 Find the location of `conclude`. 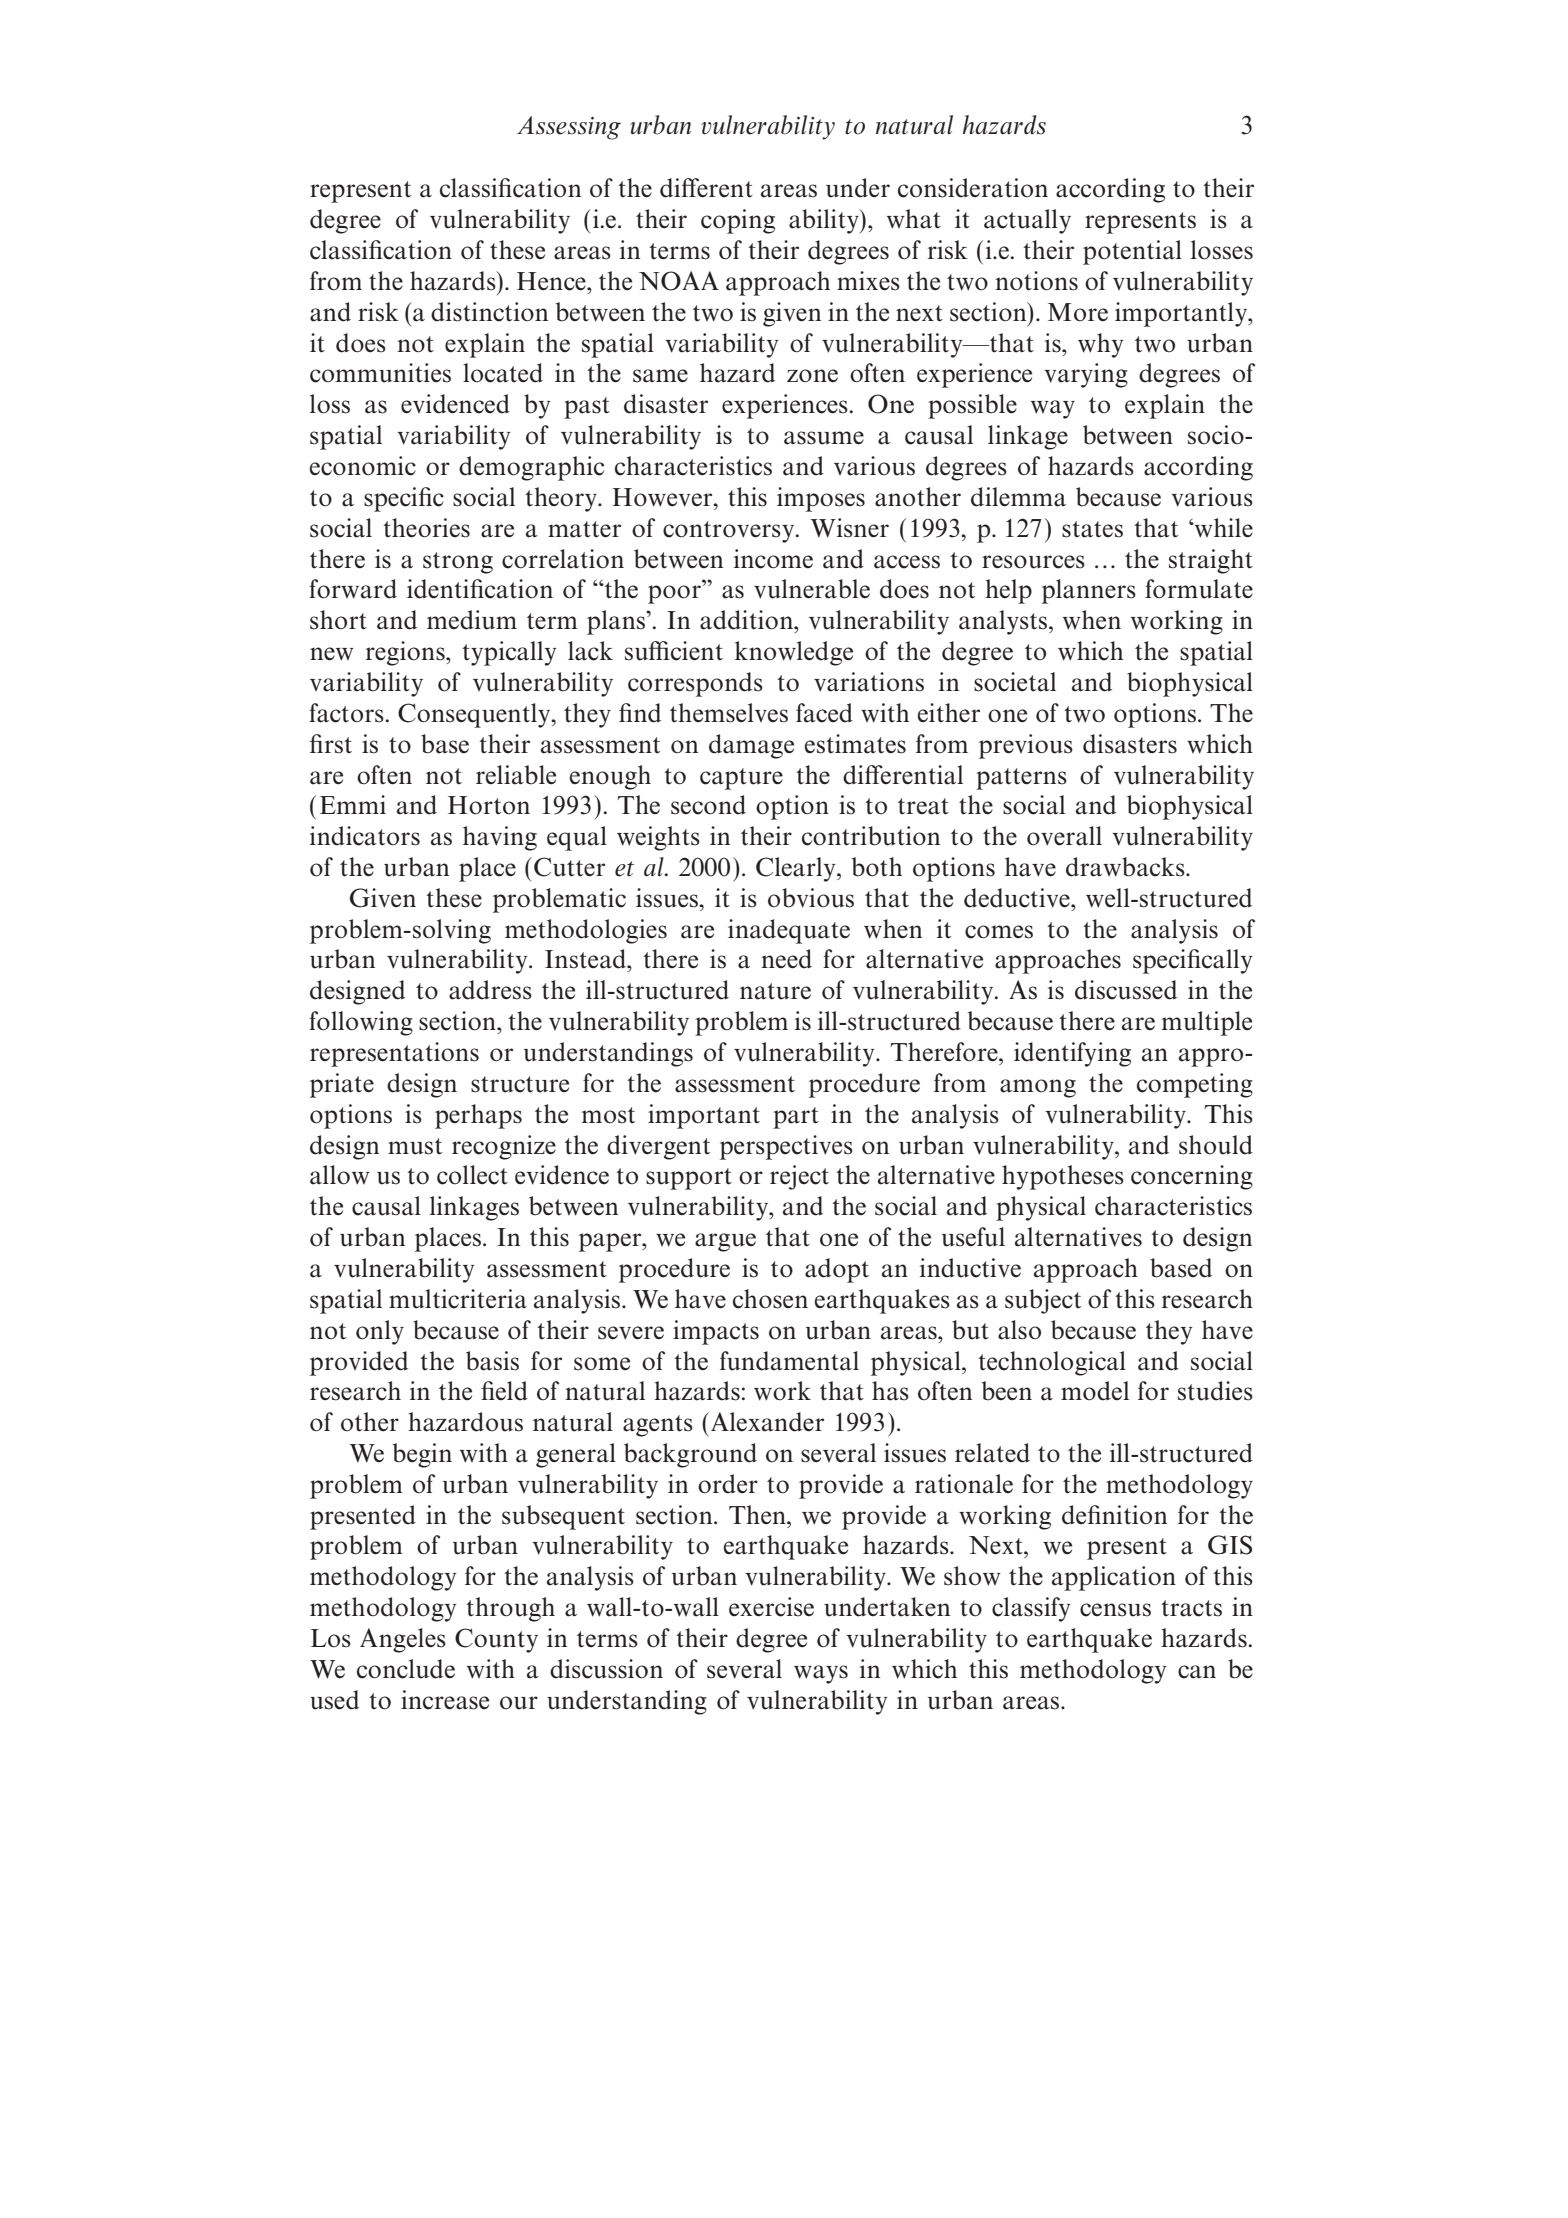

conclude is located at coordinates (406, 1669).
